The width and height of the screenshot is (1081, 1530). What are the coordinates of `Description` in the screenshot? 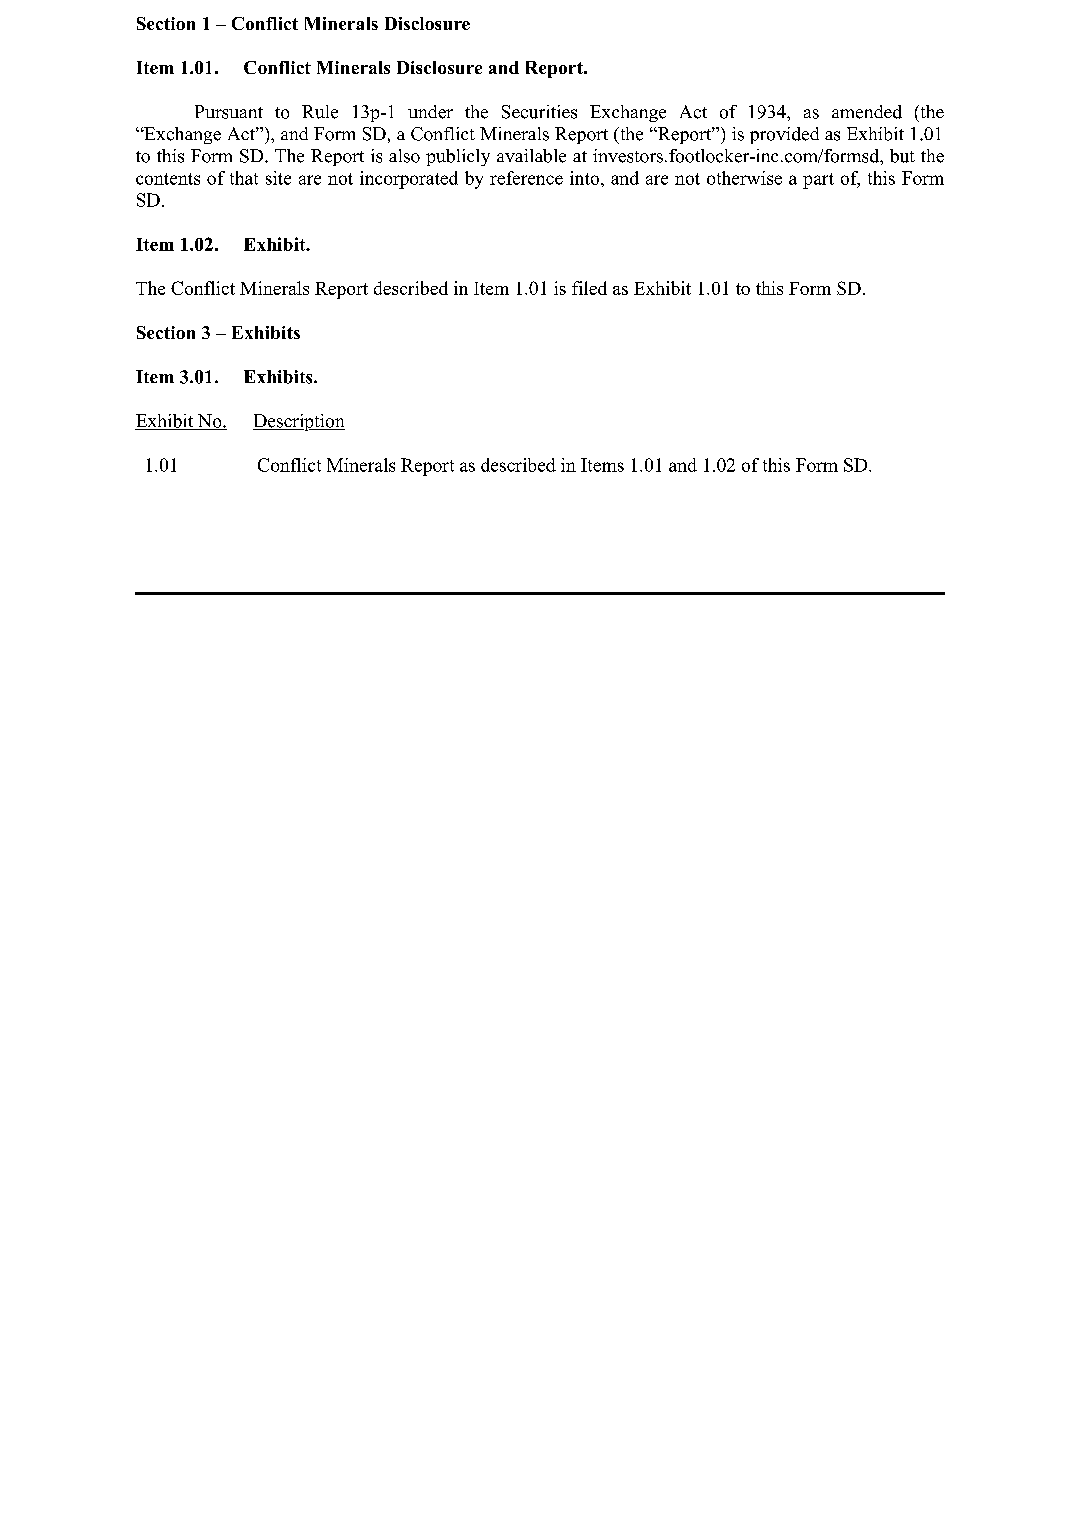 It's located at (299, 422).
